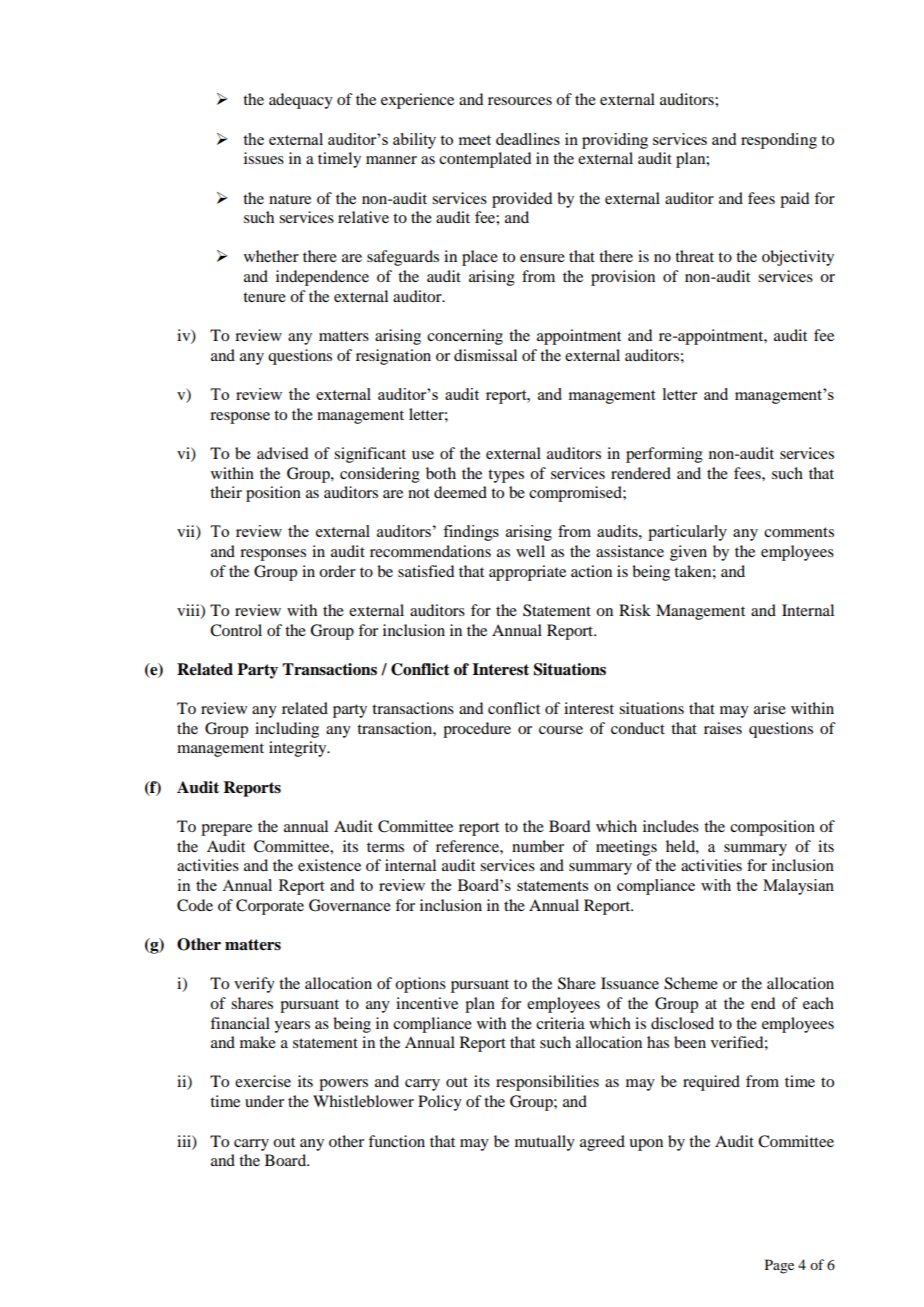 This screenshot has width=924, height=1307. What do you see at coordinates (770, 708) in the screenshot?
I see `arise` at bounding box center [770, 708].
